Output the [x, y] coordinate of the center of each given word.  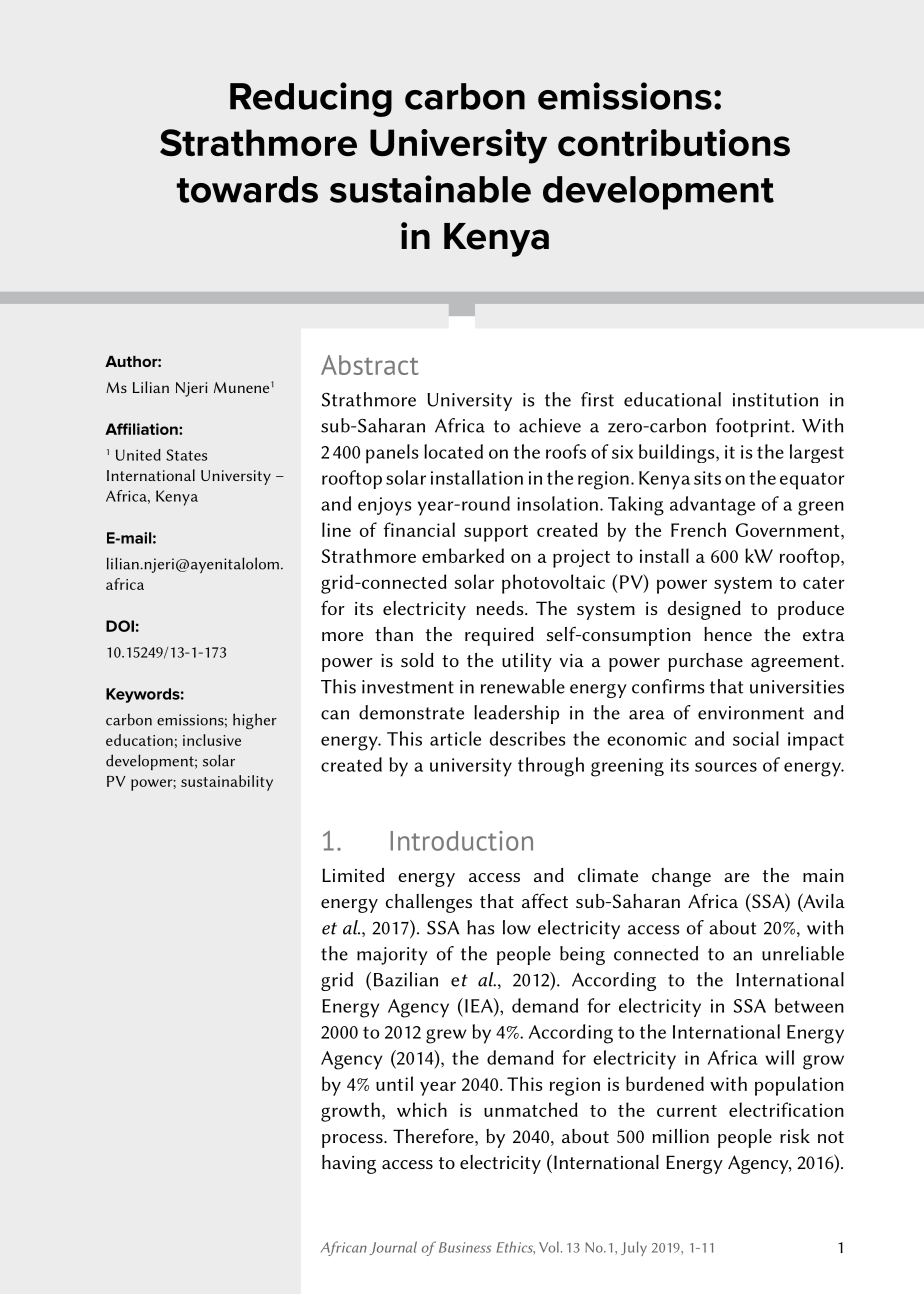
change [681, 877]
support [496, 533]
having [349, 1164]
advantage [712, 506]
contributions [674, 142]
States [186, 455]
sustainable [430, 189]
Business [465, 1247]
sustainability [227, 783]
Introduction [462, 841]
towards [247, 189]
